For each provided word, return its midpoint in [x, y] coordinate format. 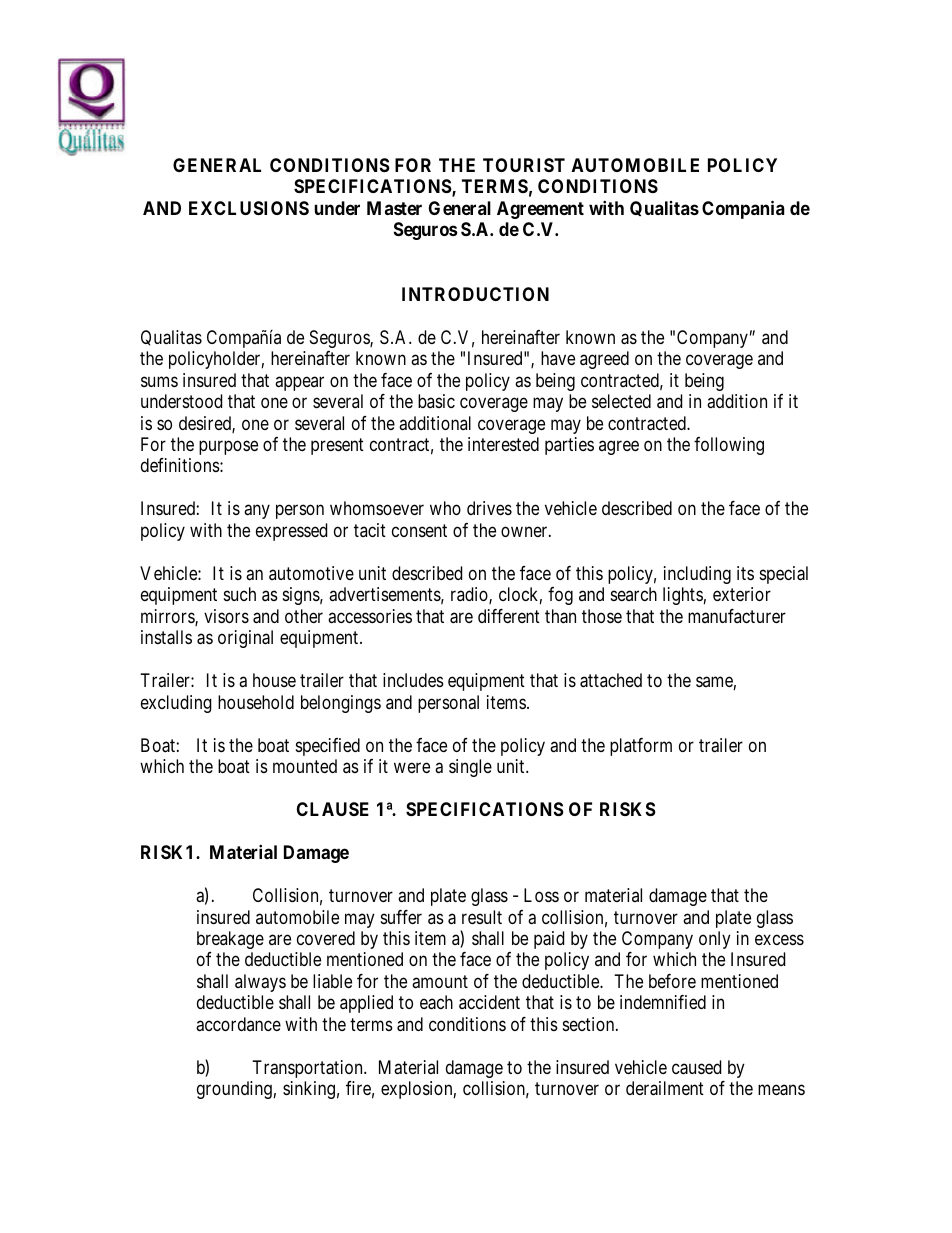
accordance [238, 1024]
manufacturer [737, 616]
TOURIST [524, 165]
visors [226, 616]
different [509, 616]
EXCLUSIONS [249, 208]
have [558, 358]
